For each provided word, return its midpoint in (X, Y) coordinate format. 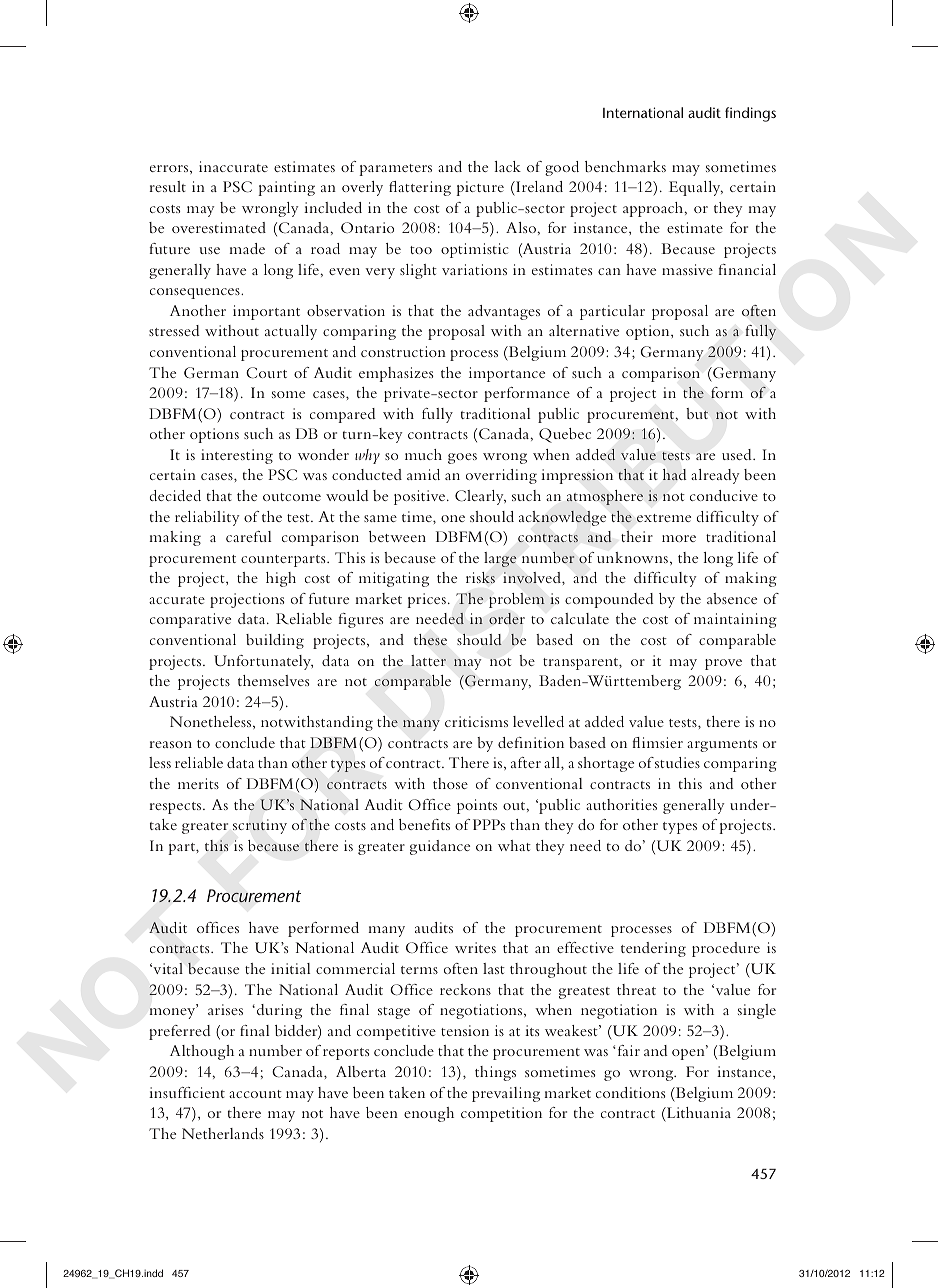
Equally (696, 188)
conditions (630, 1092)
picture (480, 188)
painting (286, 188)
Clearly (480, 497)
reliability (207, 518)
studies (677, 762)
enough (429, 1114)
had (674, 474)
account (255, 1094)
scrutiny (260, 826)
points (477, 806)
